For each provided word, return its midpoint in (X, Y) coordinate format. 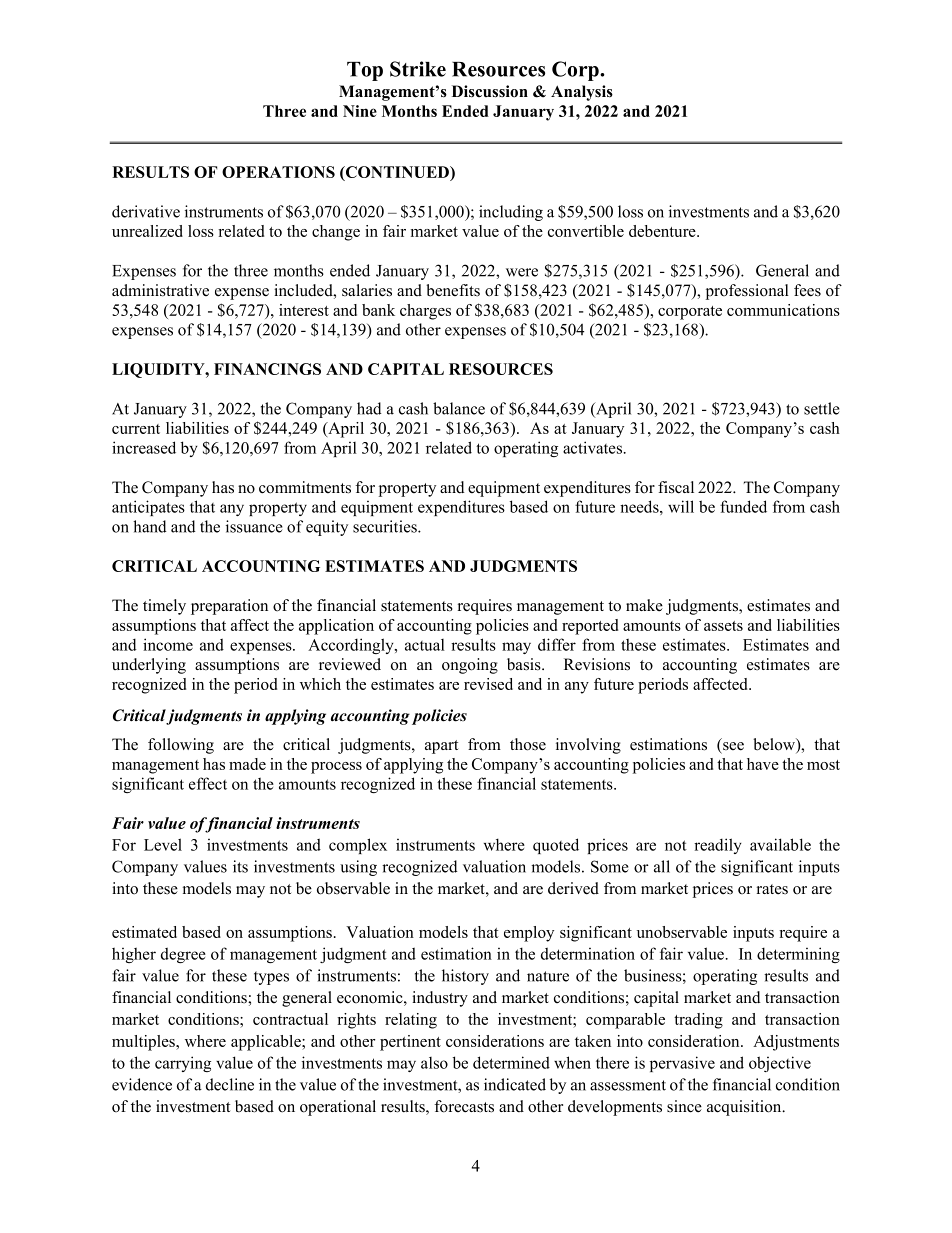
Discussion (490, 91)
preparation (229, 607)
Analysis (582, 93)
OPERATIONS (278, 172)
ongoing (470, 666)
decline (230, 1084)
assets (723, 626)
